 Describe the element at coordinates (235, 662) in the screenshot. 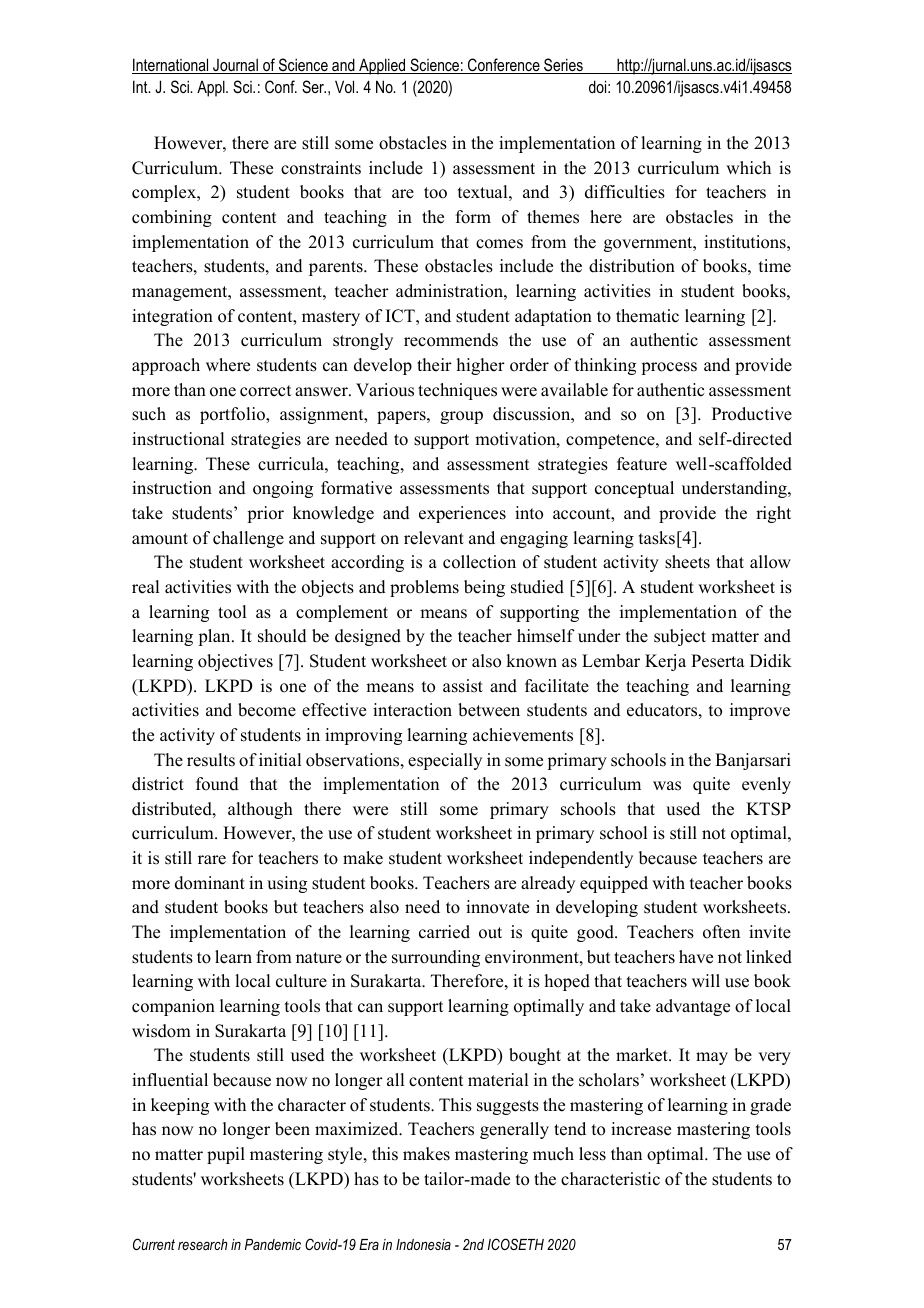

I see `objectives` at that location.
